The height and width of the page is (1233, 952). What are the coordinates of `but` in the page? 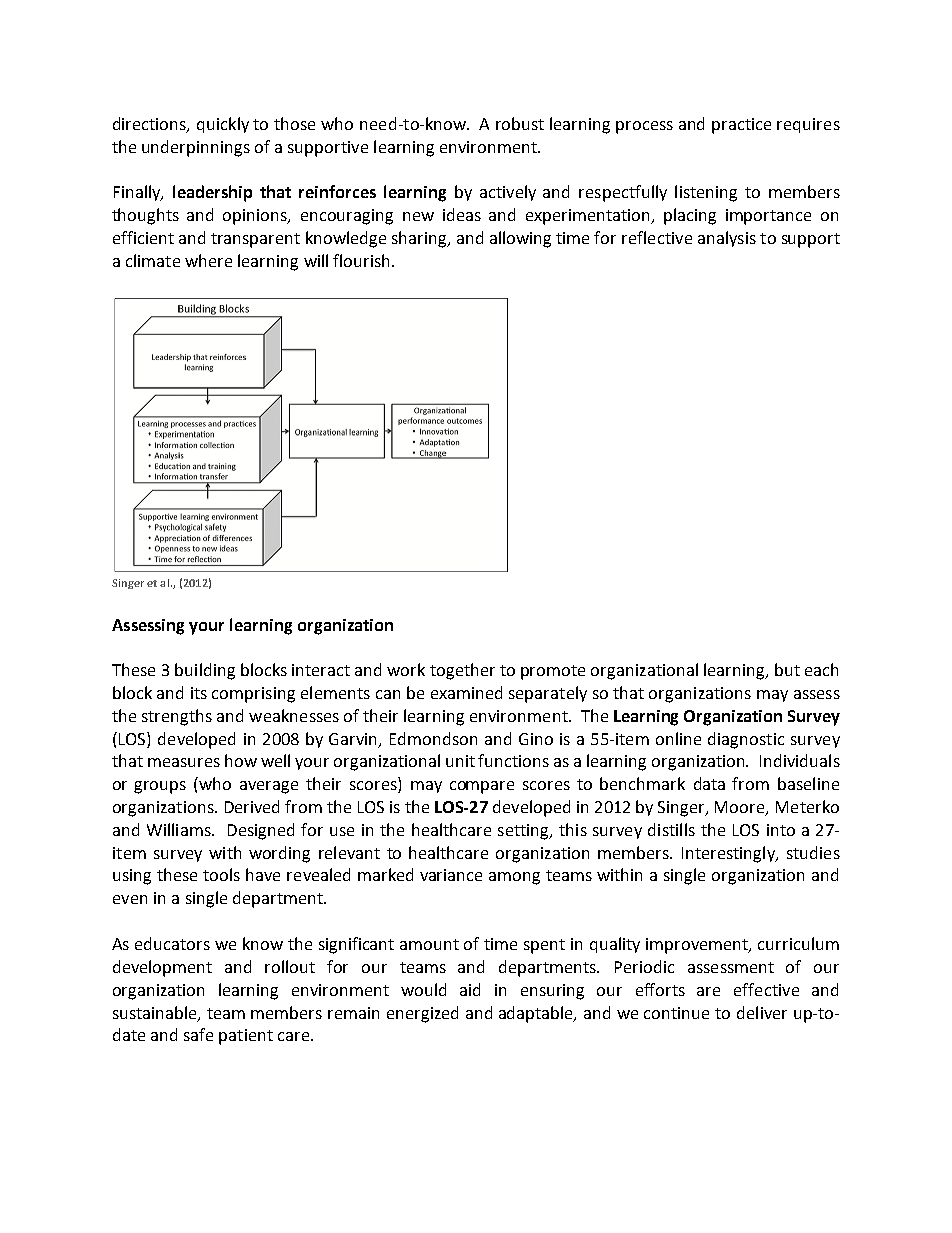 It's located at (787, 669).
